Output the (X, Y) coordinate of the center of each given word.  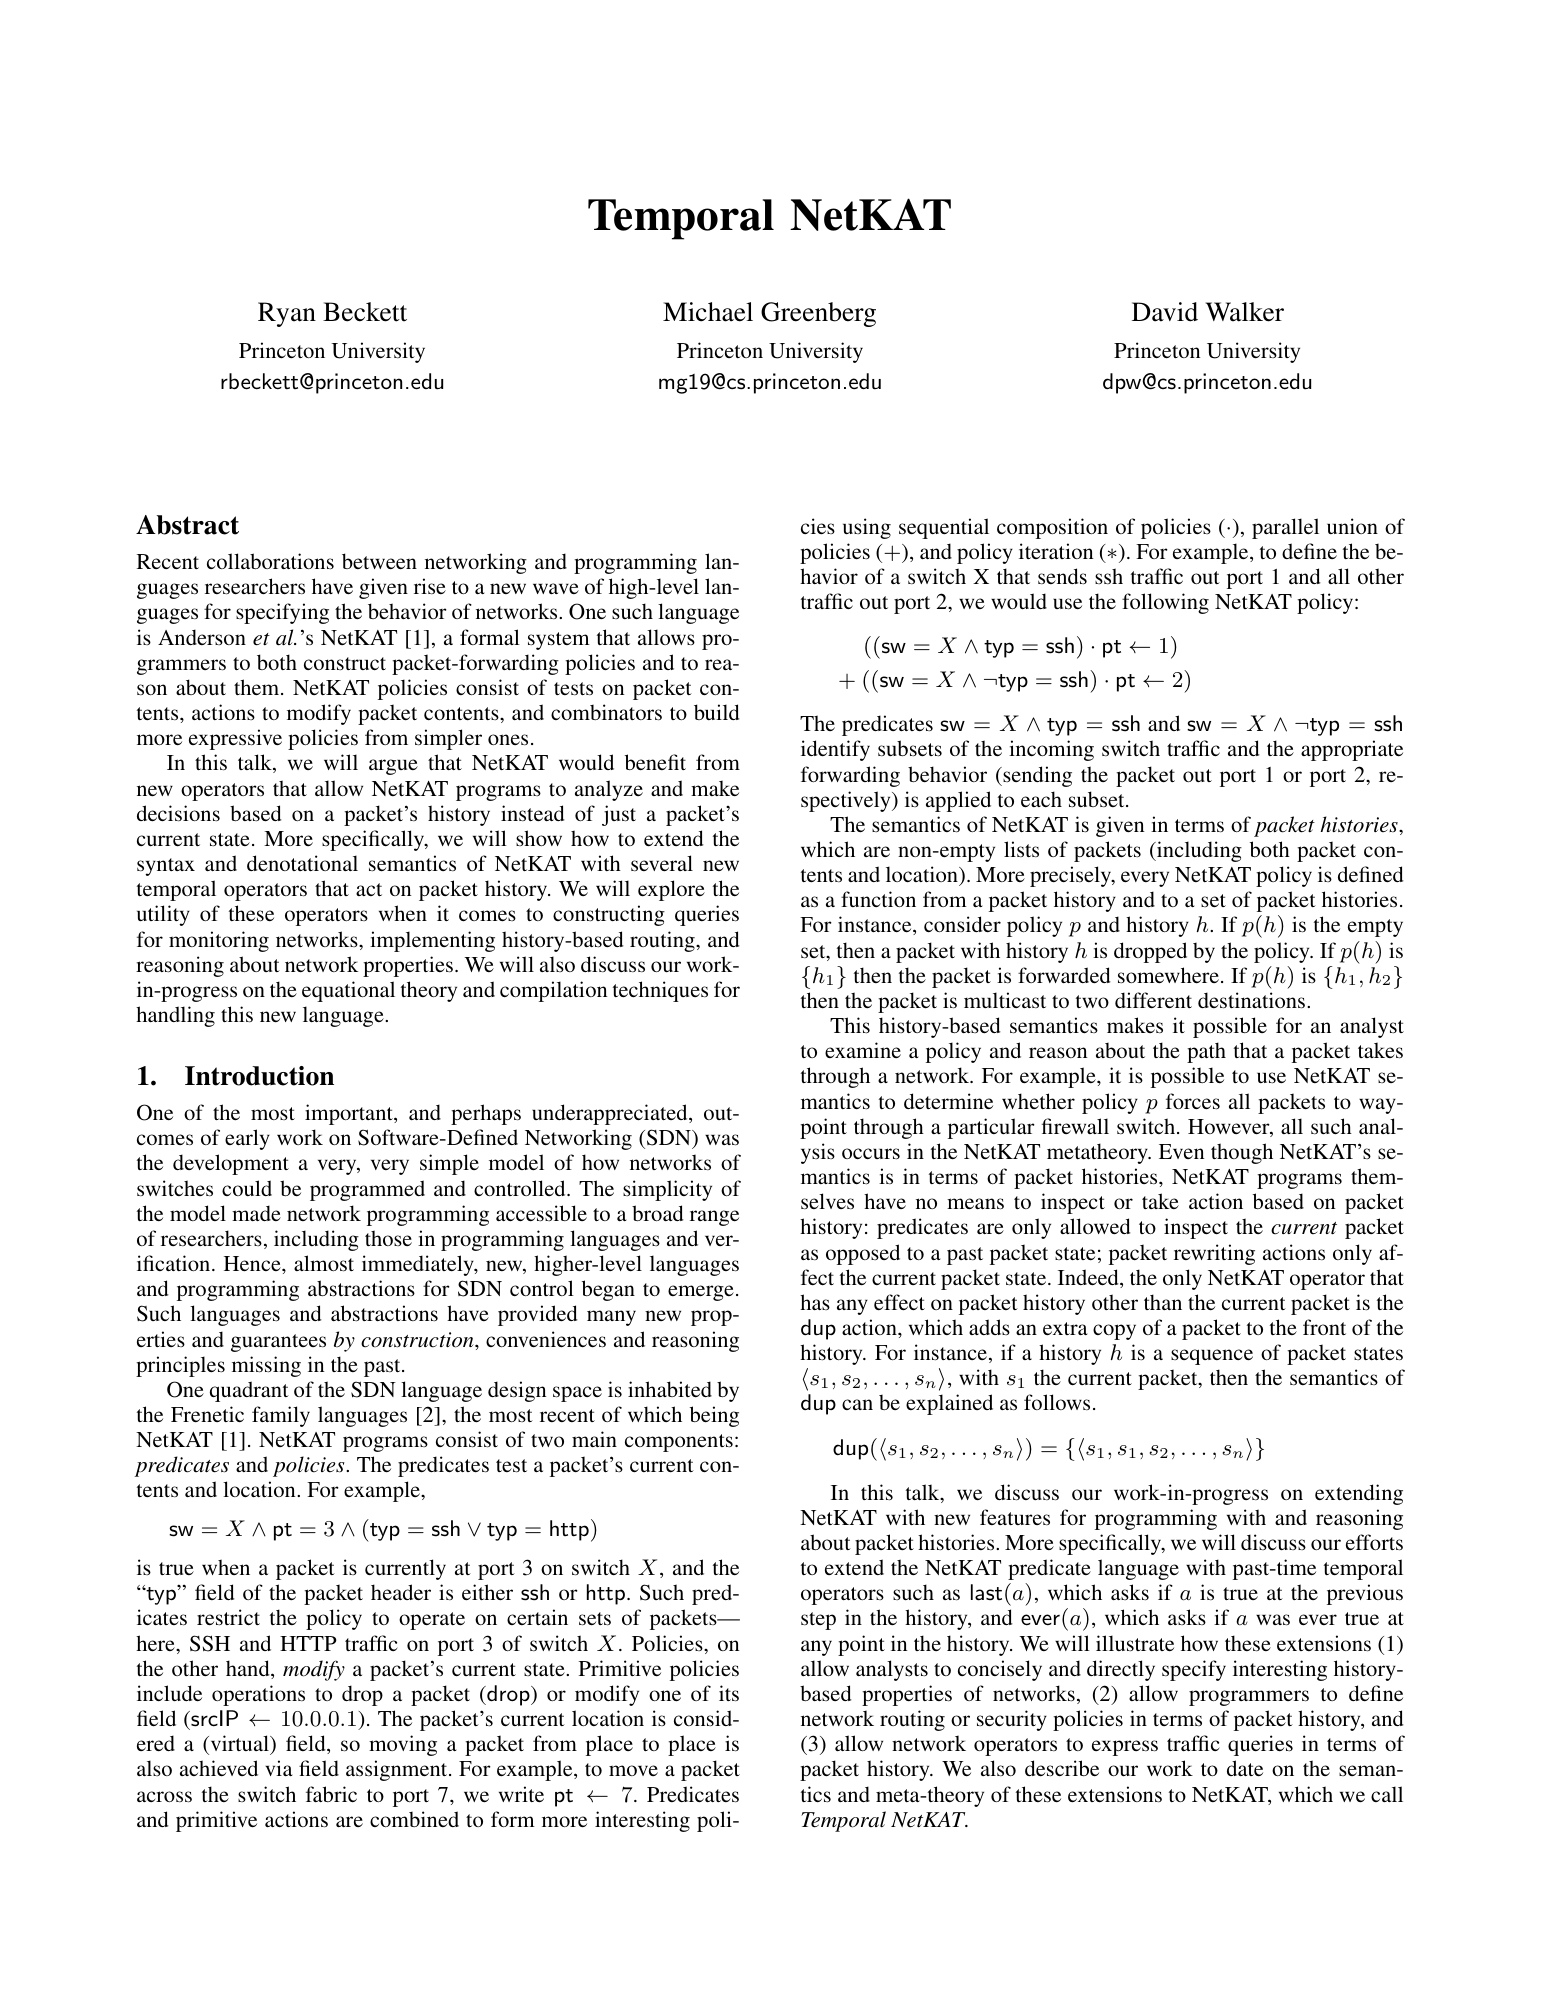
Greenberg (818, 314)
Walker (1245, 312)
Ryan (287, 314)
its (729, 1693)
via (279, 1768)
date (1245, 1768)
